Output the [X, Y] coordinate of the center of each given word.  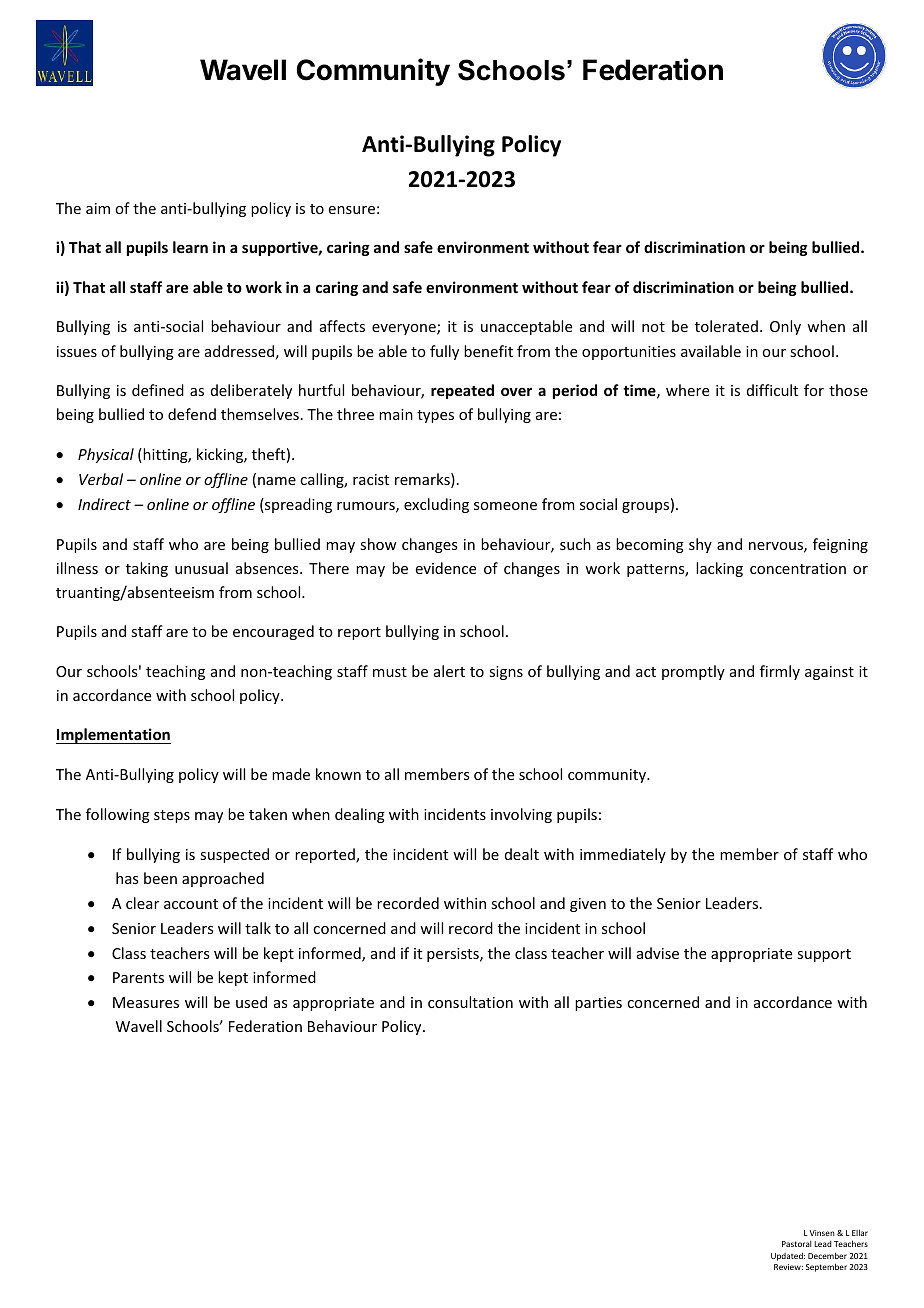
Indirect [104, 504]
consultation [470, 1002]
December [827, 1255]
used [251, 1002]
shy [700, 545]
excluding [436, 505]
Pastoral [796, 1244]
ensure [352, 210]
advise [658, 953]
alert [449, 671]
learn [190, 247]
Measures [146, 1002]
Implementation [113, 736]
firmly [780, 672]
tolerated [726, 326]
